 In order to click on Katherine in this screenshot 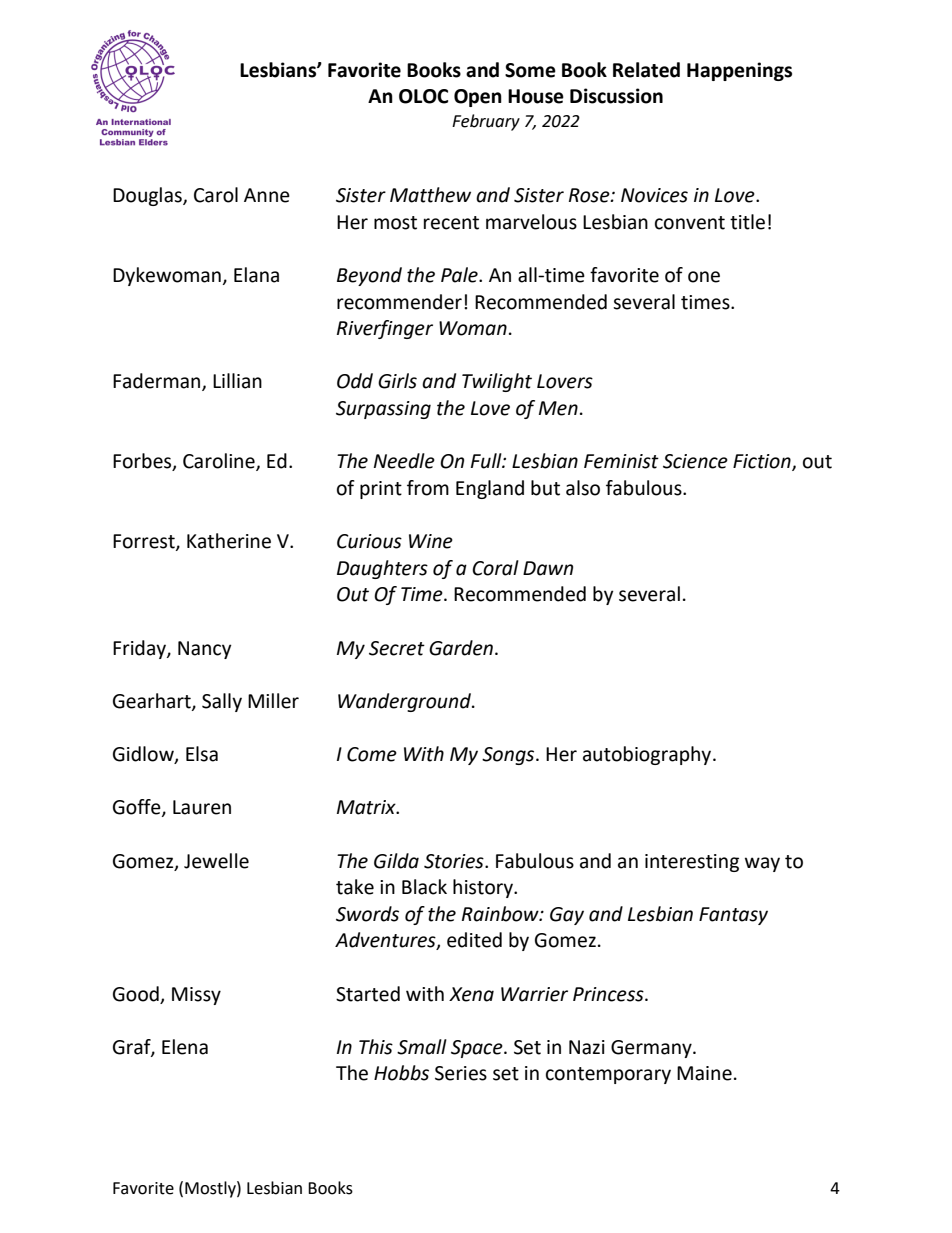, I will do `click(229, 541)`.
